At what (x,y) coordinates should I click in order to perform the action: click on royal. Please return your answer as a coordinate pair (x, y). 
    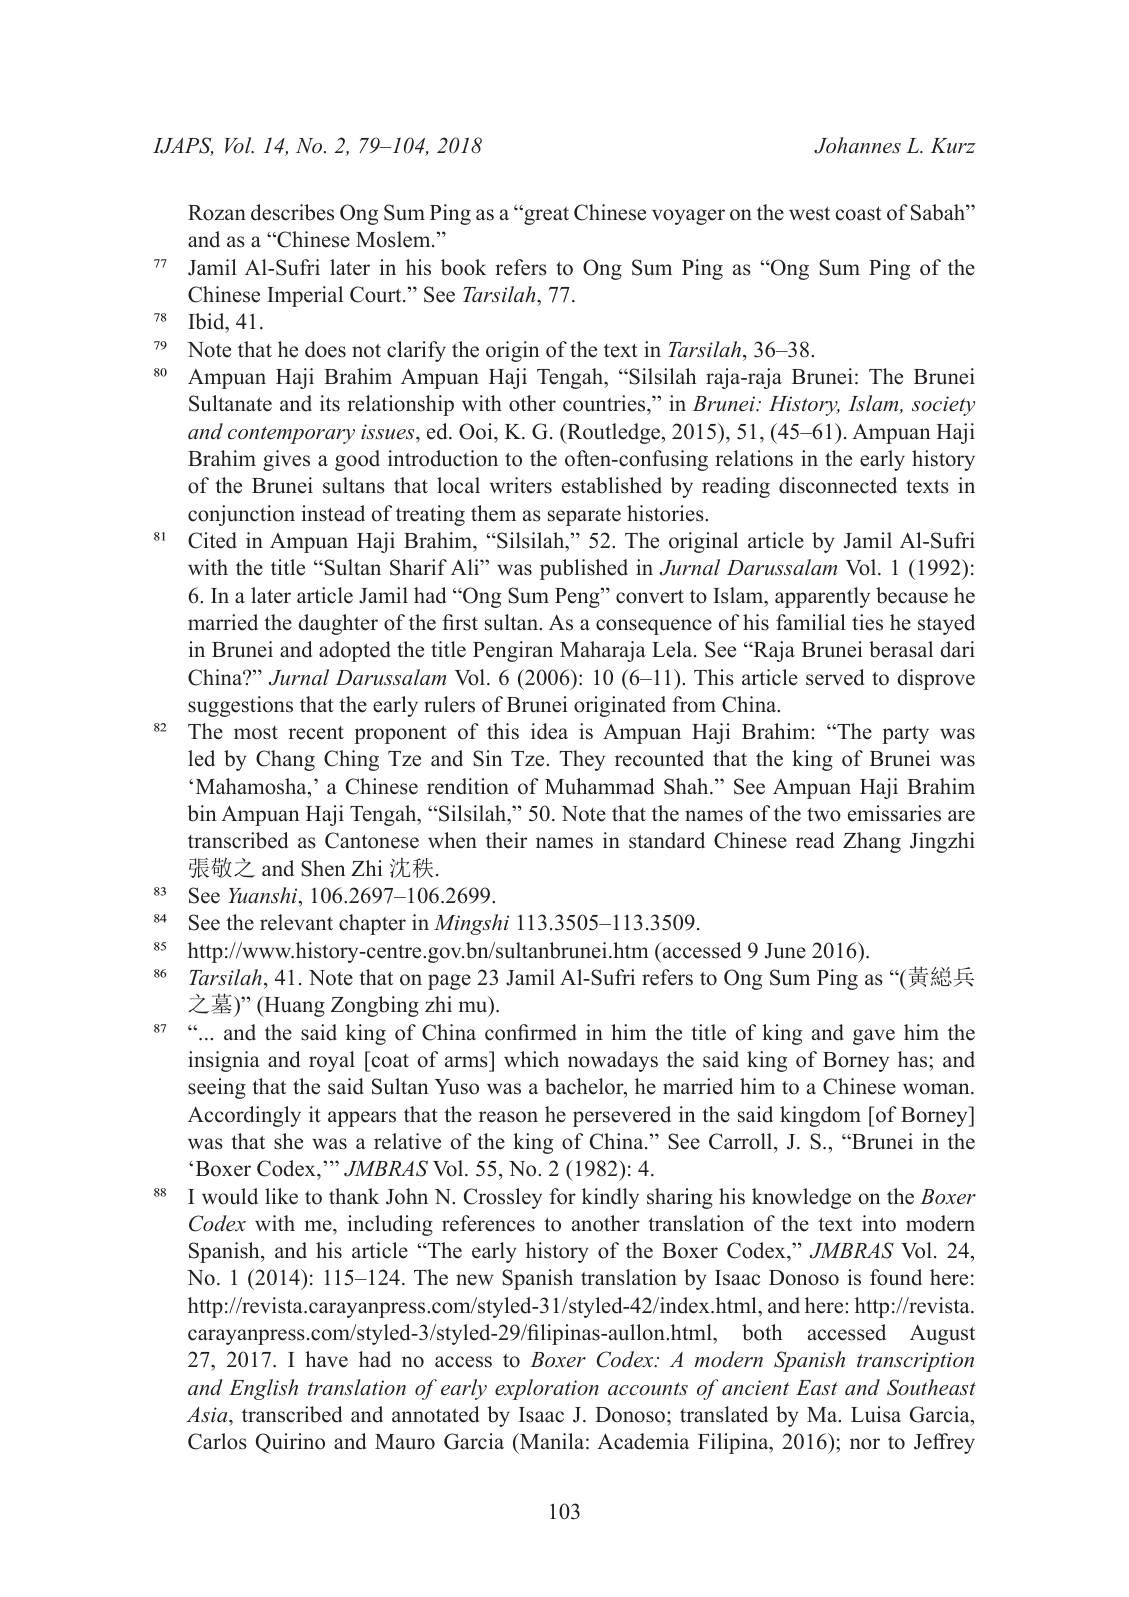
    Looking at the image, I should click on (332, 1061).
